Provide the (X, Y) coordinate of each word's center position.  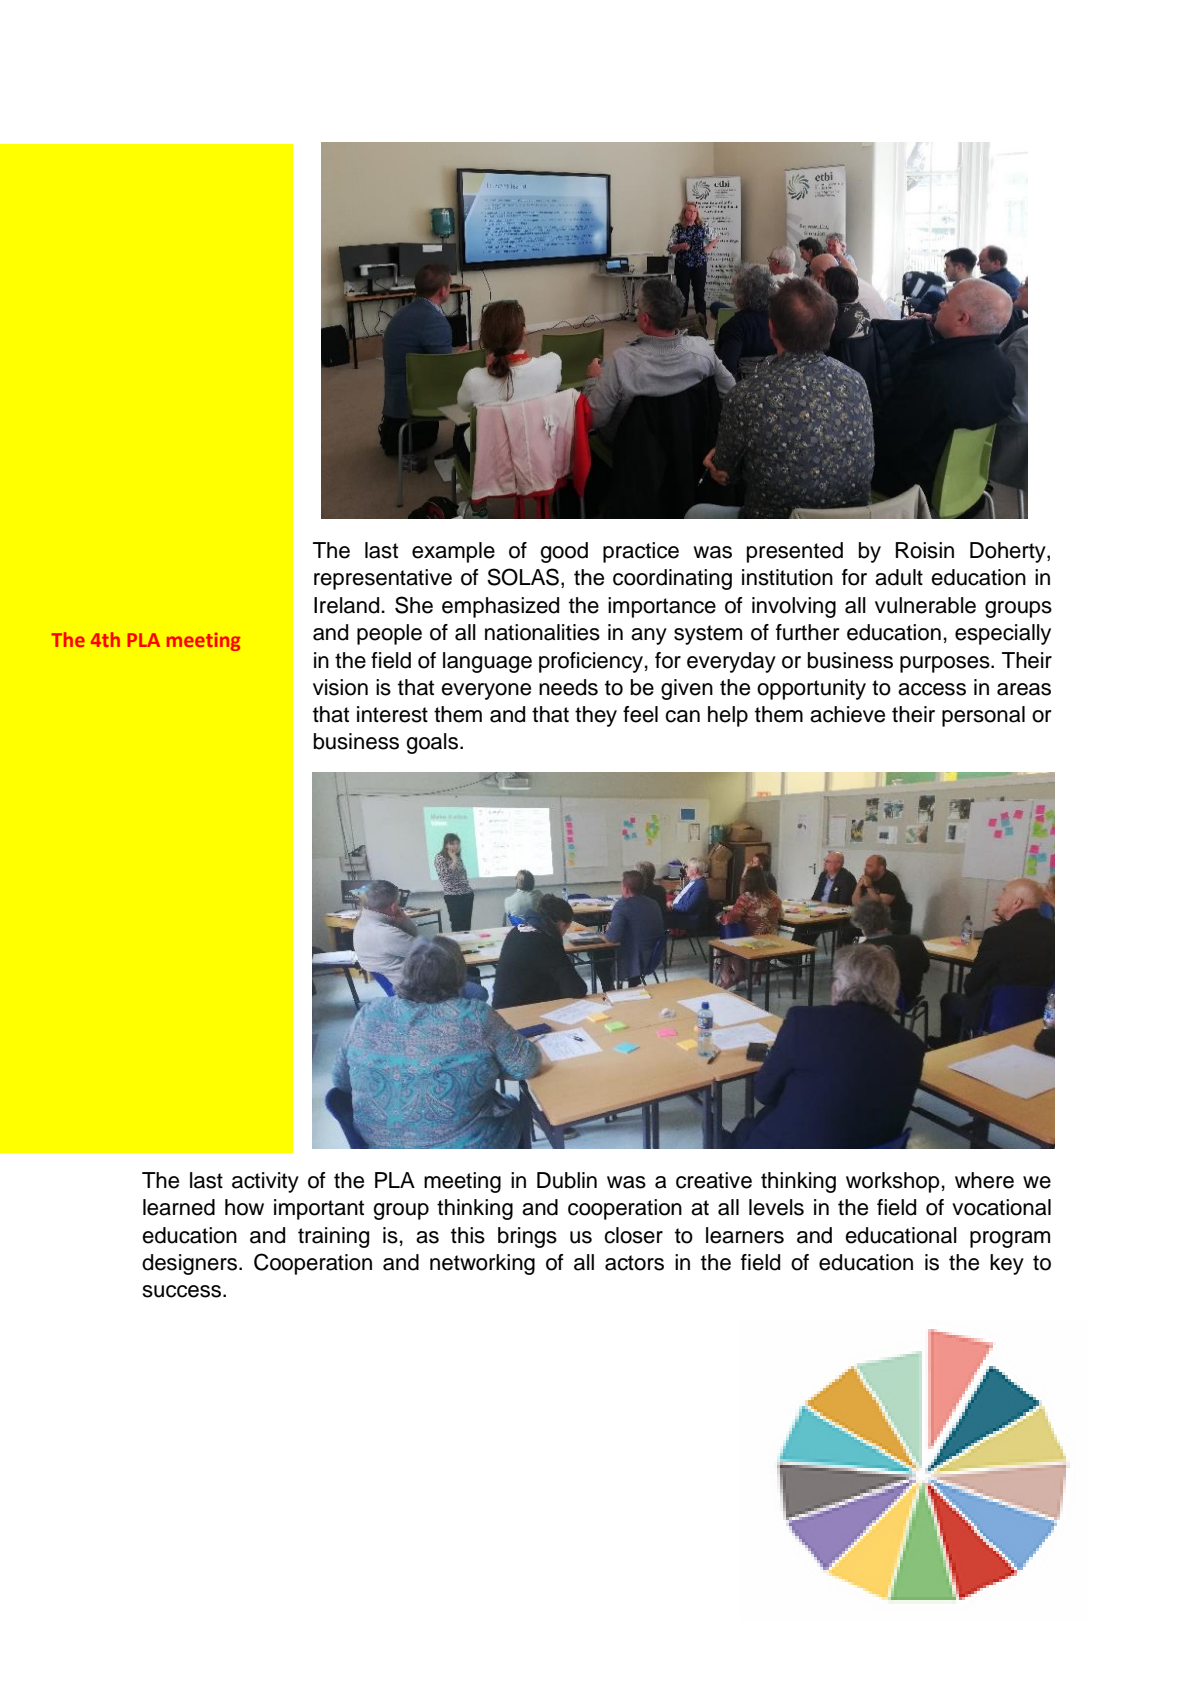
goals (432, 743)
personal (983, 716)
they (596, 716)
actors (634, 1263)
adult (899, 577)
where (984, 1180)
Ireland (348, 605)
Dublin (567, 1180)
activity (265, 1182)
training (333, 1237)
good (564, 552)
